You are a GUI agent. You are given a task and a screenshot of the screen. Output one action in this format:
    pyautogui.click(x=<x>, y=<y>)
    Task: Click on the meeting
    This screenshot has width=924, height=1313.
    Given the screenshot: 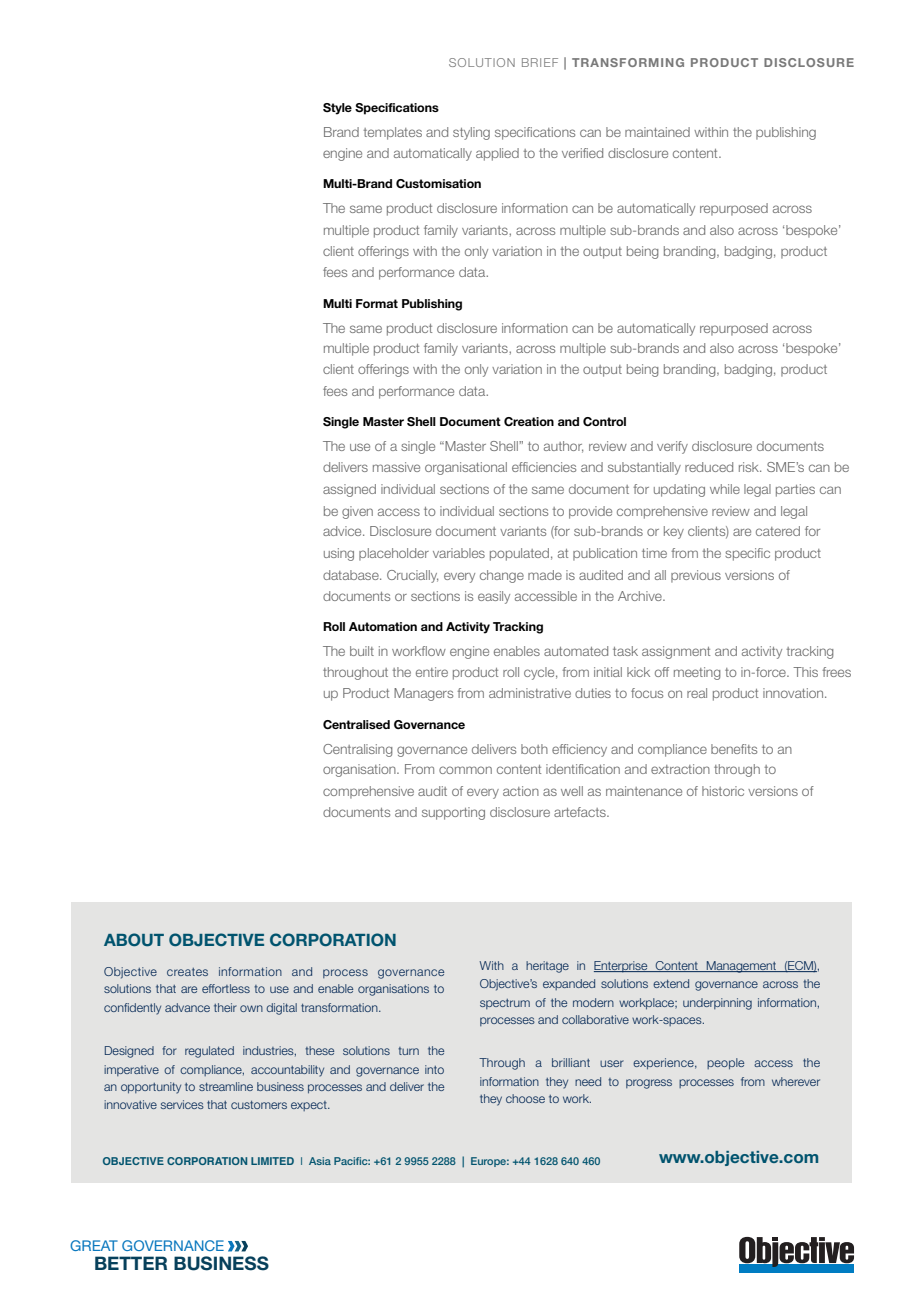 What is the action you would take?
    pyautogui.click(x=697, y=673)
